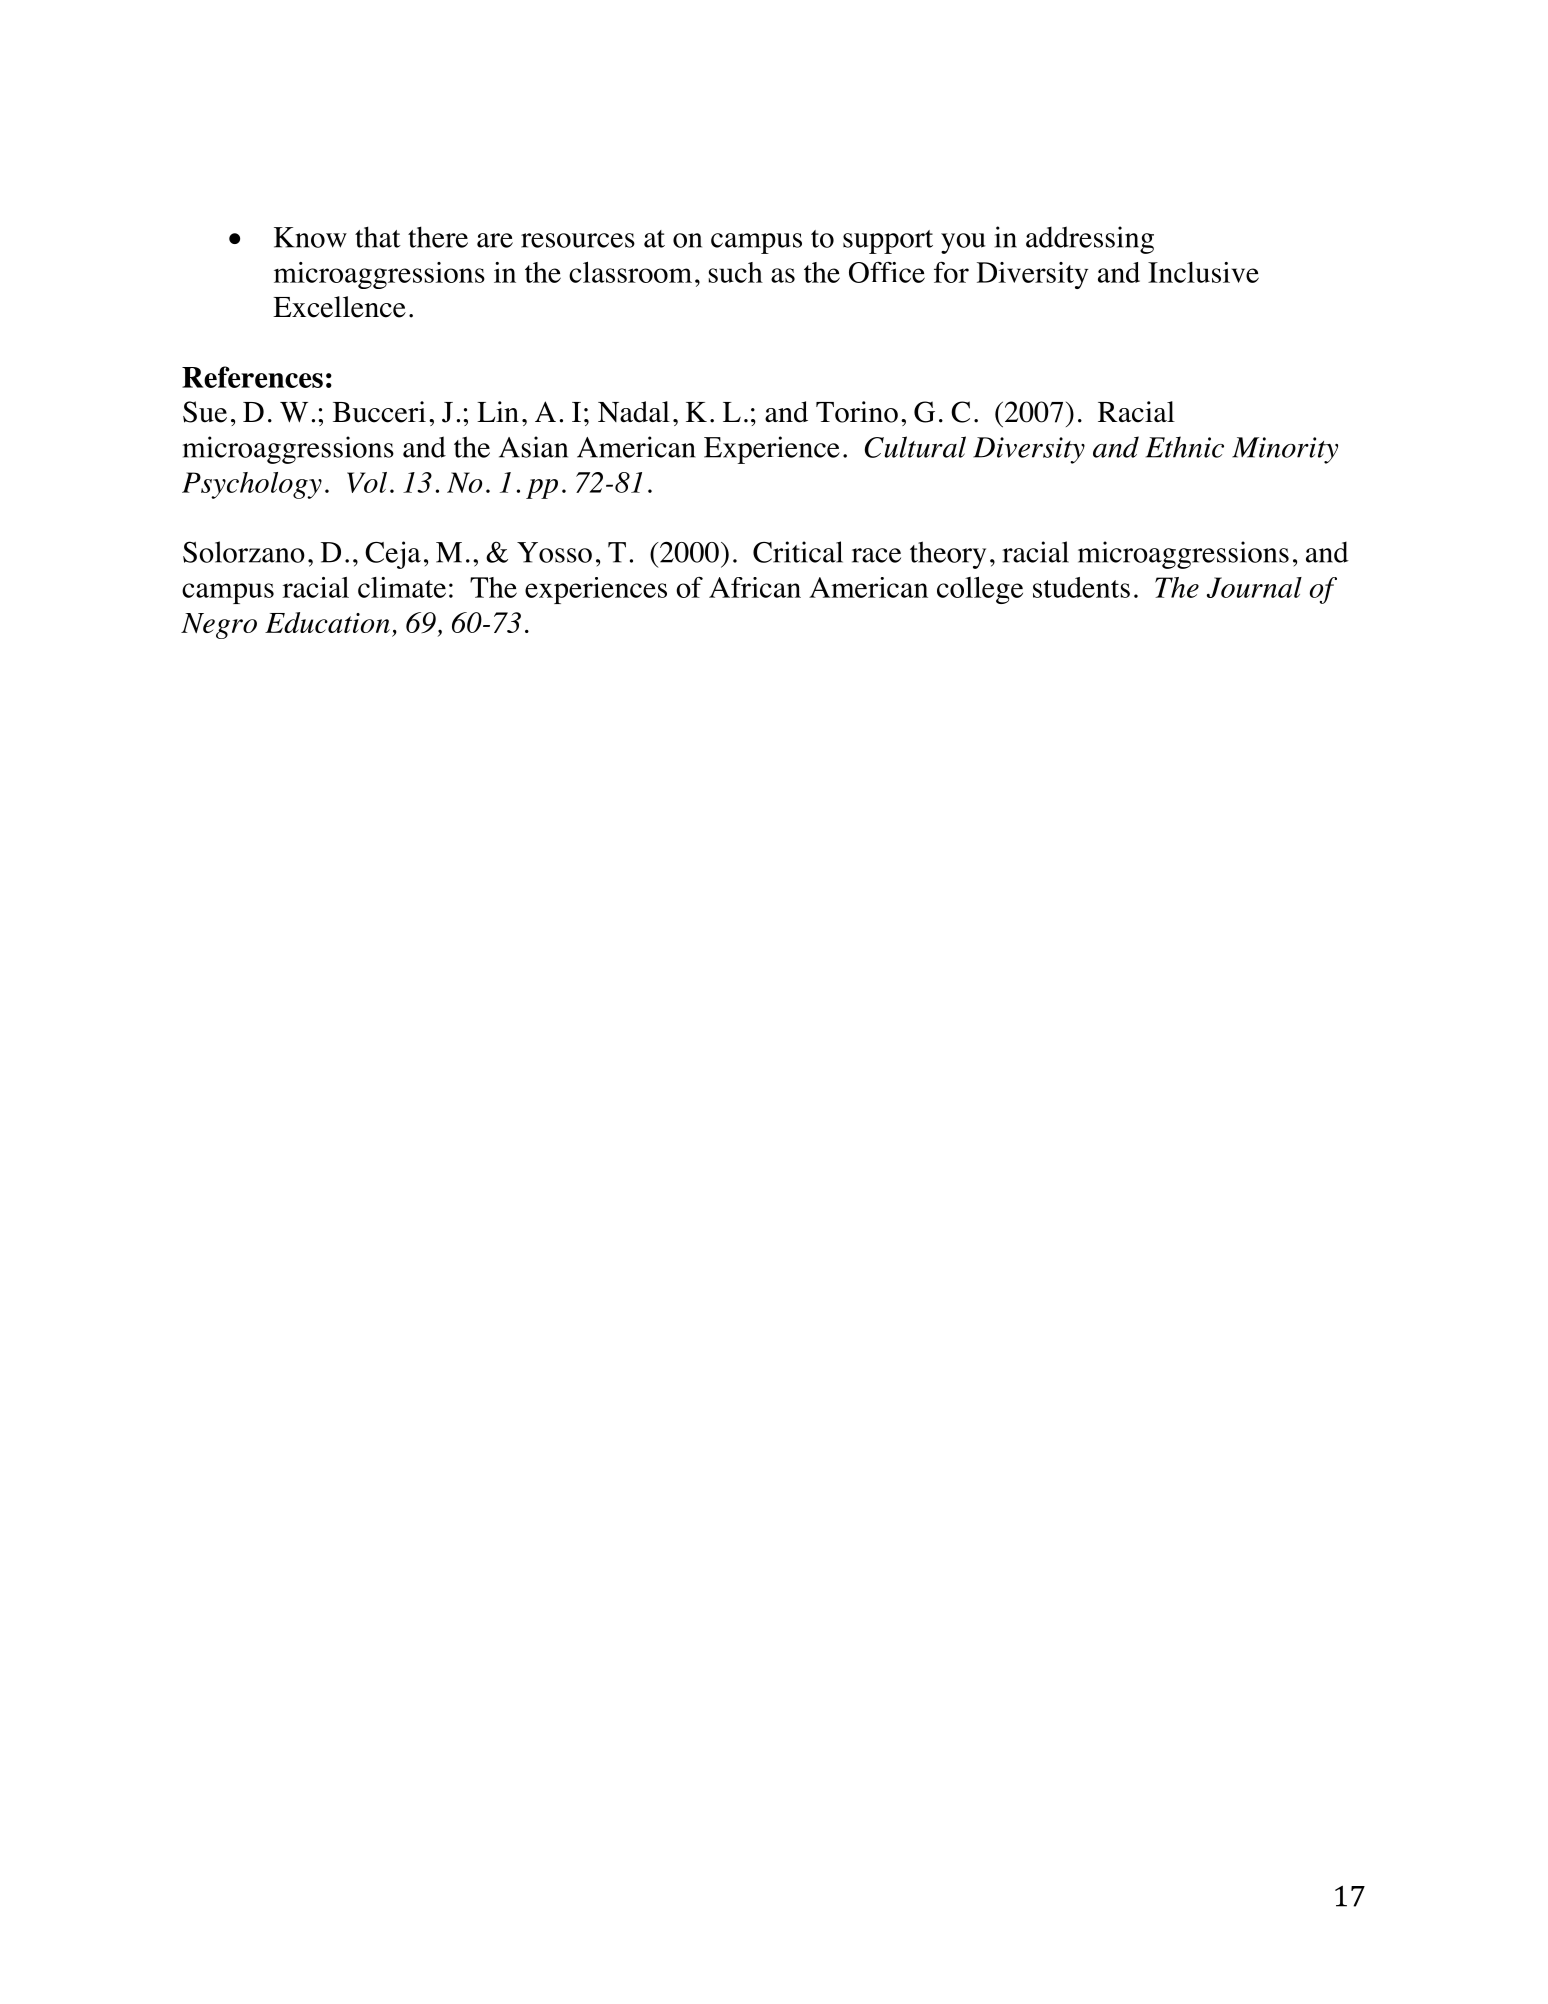 This image has height=2004, width=1548. What do you see at coordinates (205, 412) in the image?
I see `Sue` at bounding box center [205, 412].
